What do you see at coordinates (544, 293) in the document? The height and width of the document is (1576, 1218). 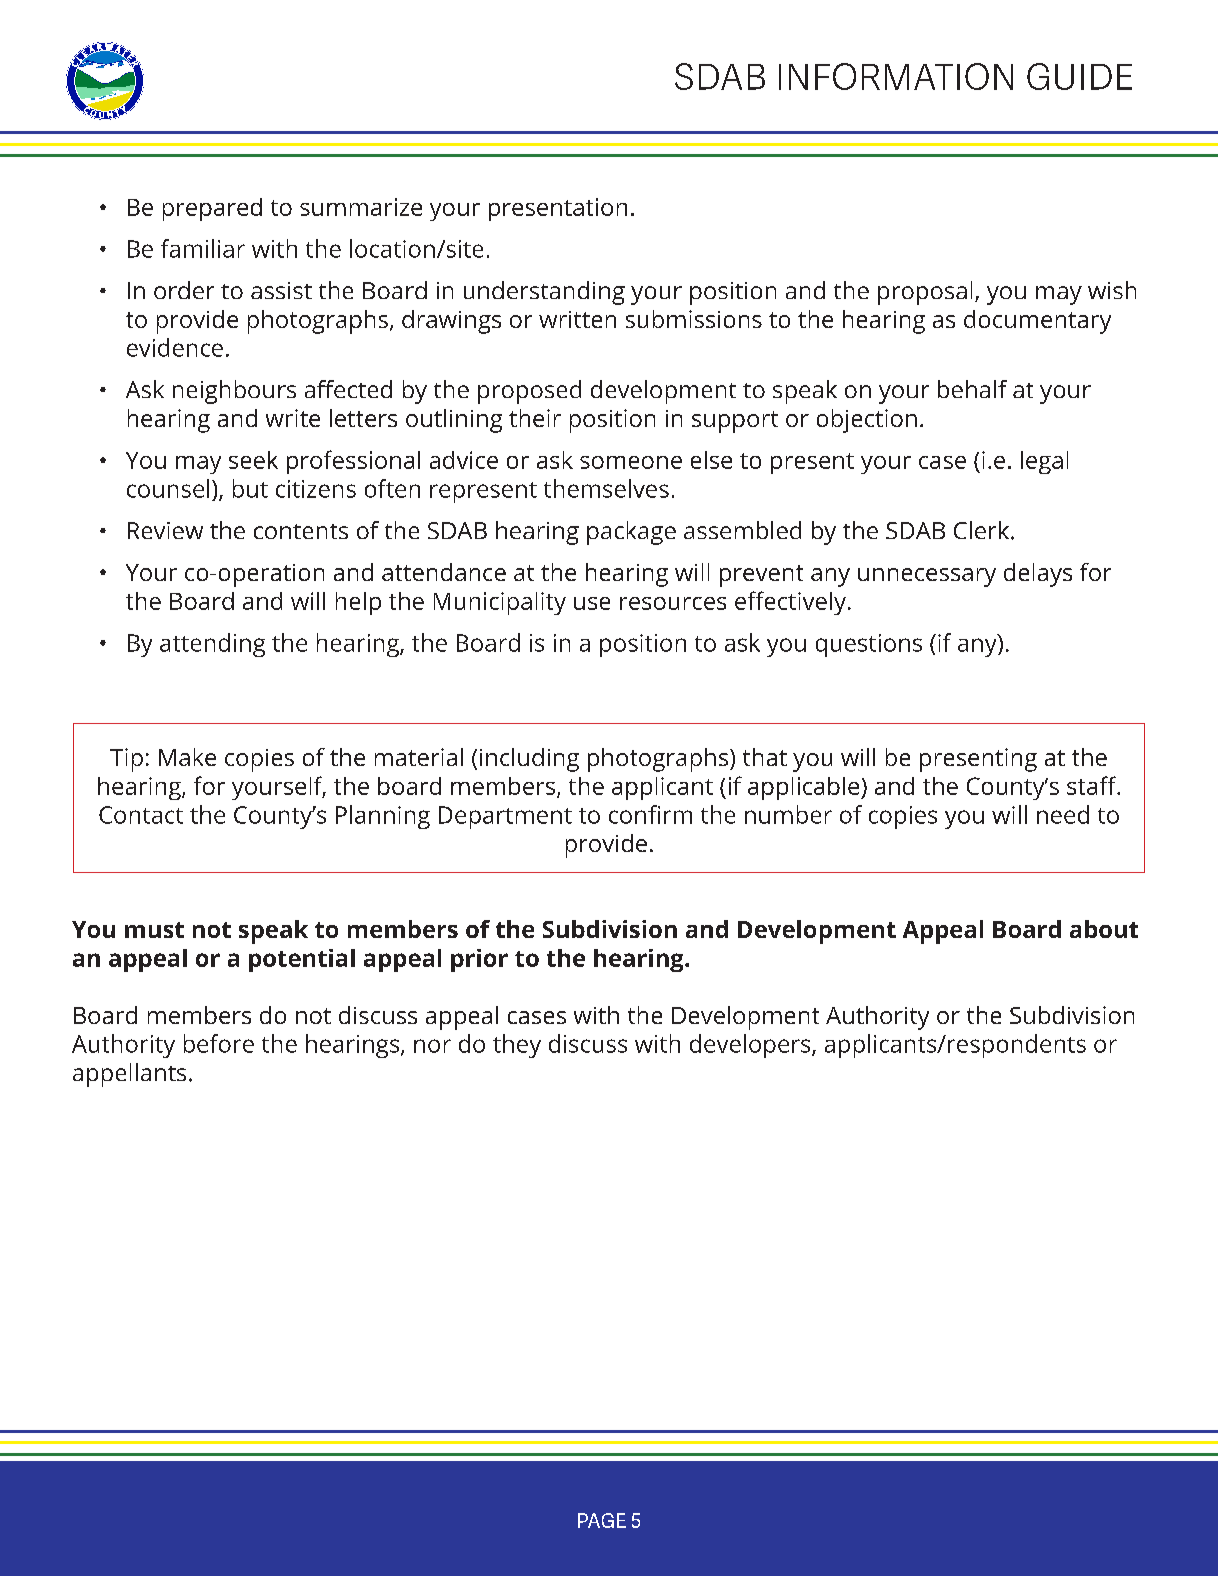 I see `understanding` at bounding box center [544, 293].
